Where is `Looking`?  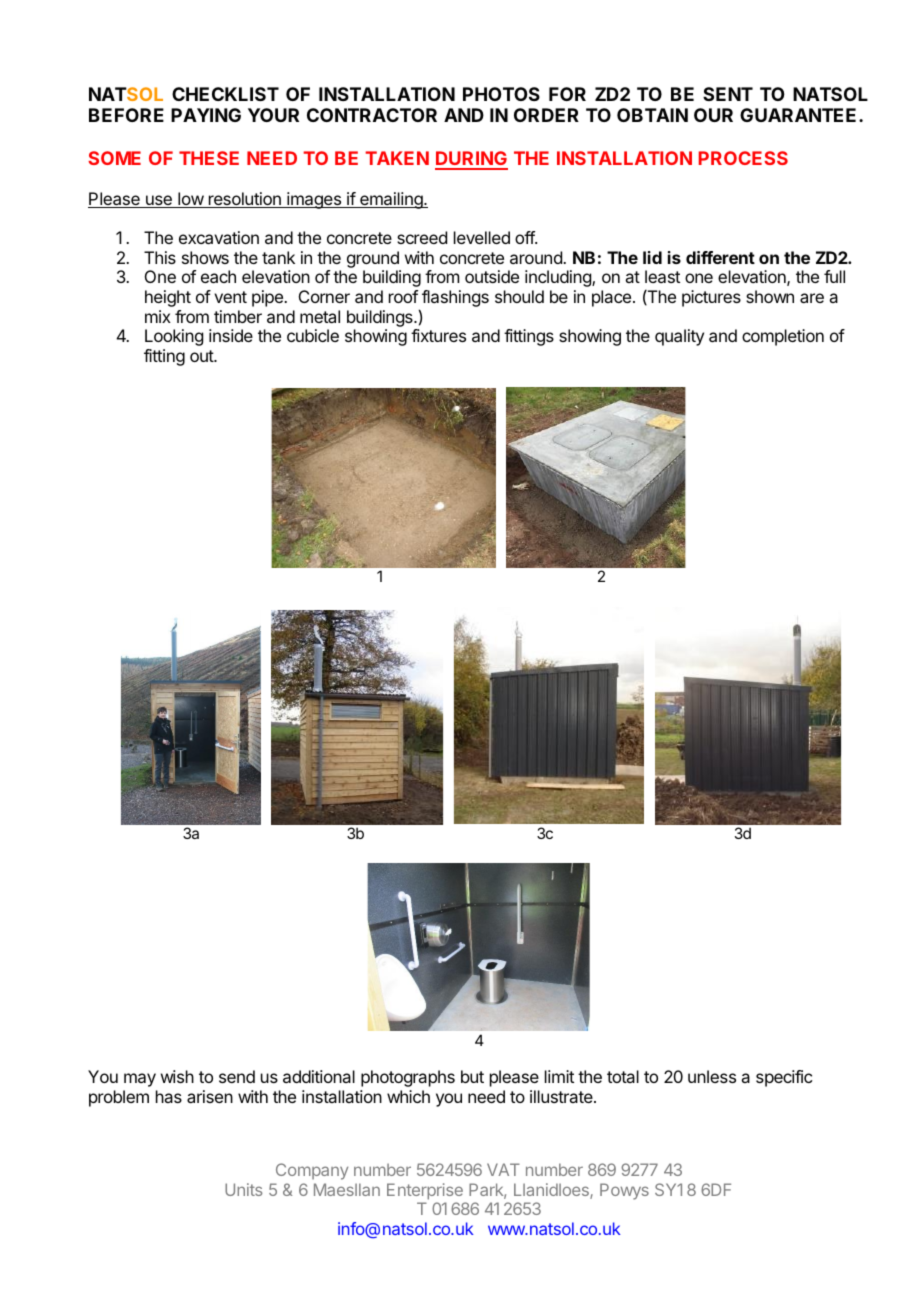 Looking is located at coordinates (174, 337).
